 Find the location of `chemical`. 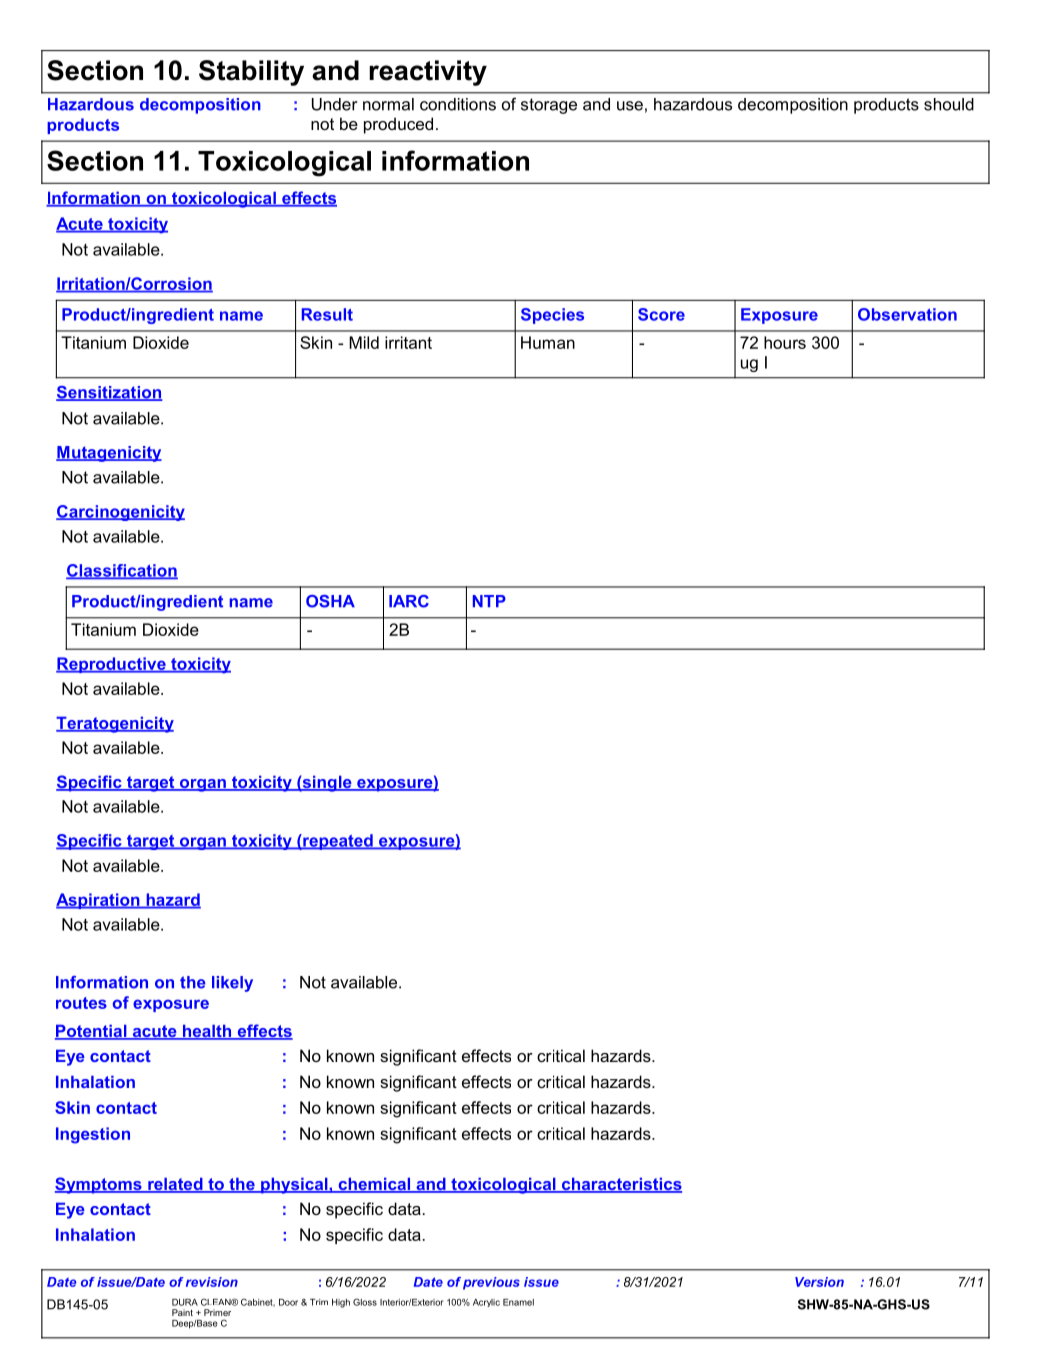

chemical is located at coordinates (374, 1185).
